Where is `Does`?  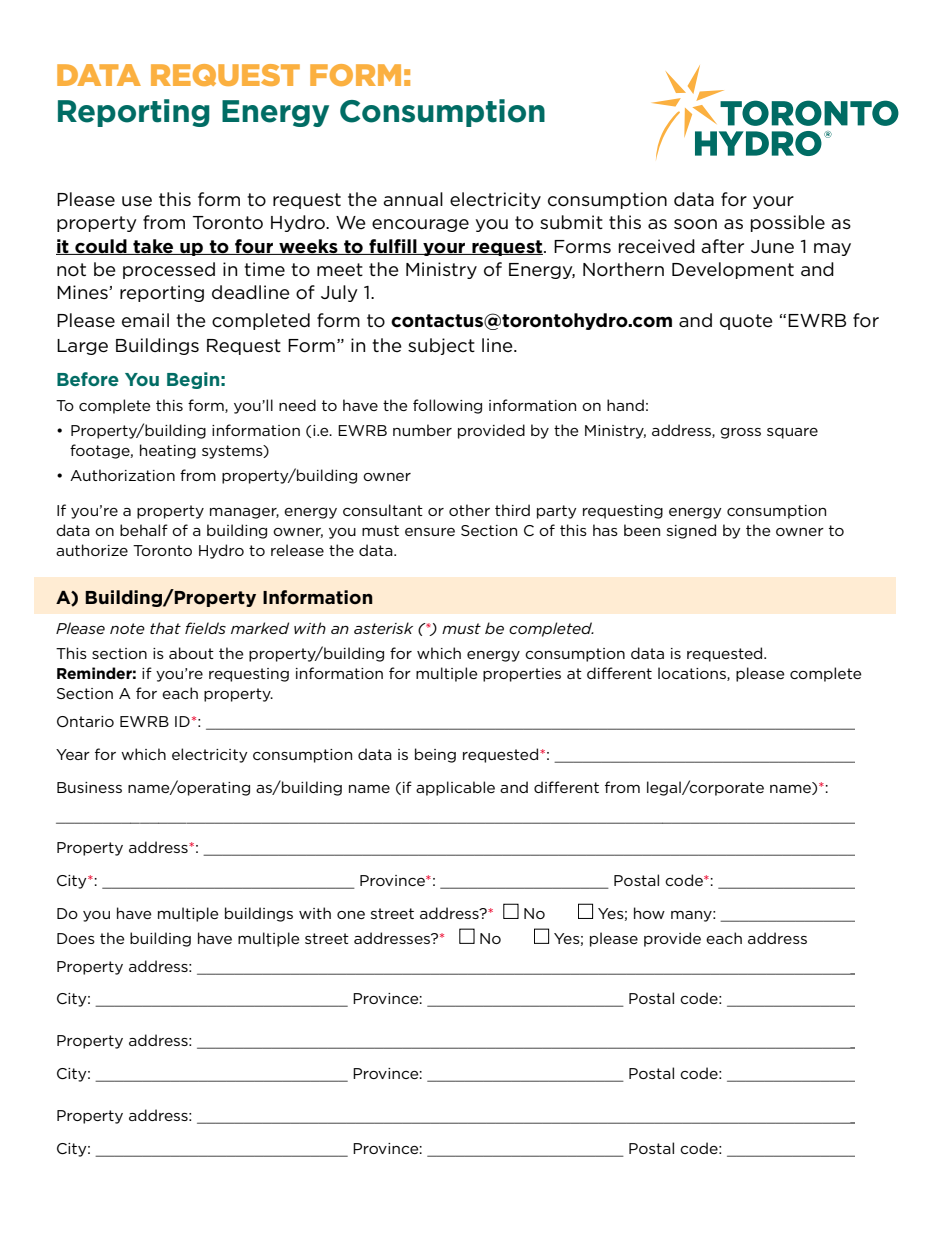
Does is located at coordinates (76, 938).
